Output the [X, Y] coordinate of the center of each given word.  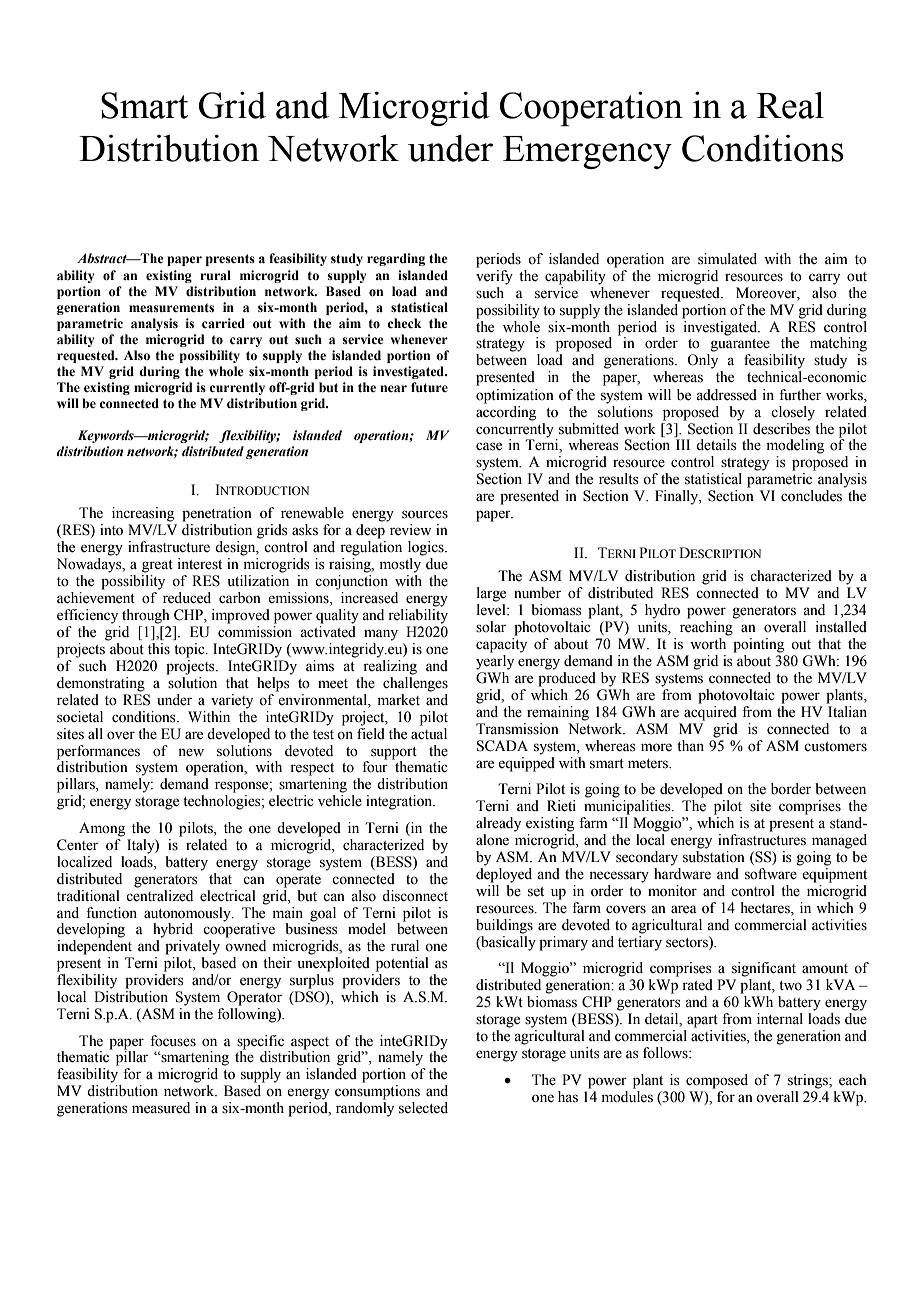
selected [423, 1108]
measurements [171, 308]
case [489, 446]
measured [161, 1108]
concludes [811, 496]
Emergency [587, 152]
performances [98, 752]
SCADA [502, 746]
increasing [143, 514]
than [690, 745]
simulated [727, 259]
